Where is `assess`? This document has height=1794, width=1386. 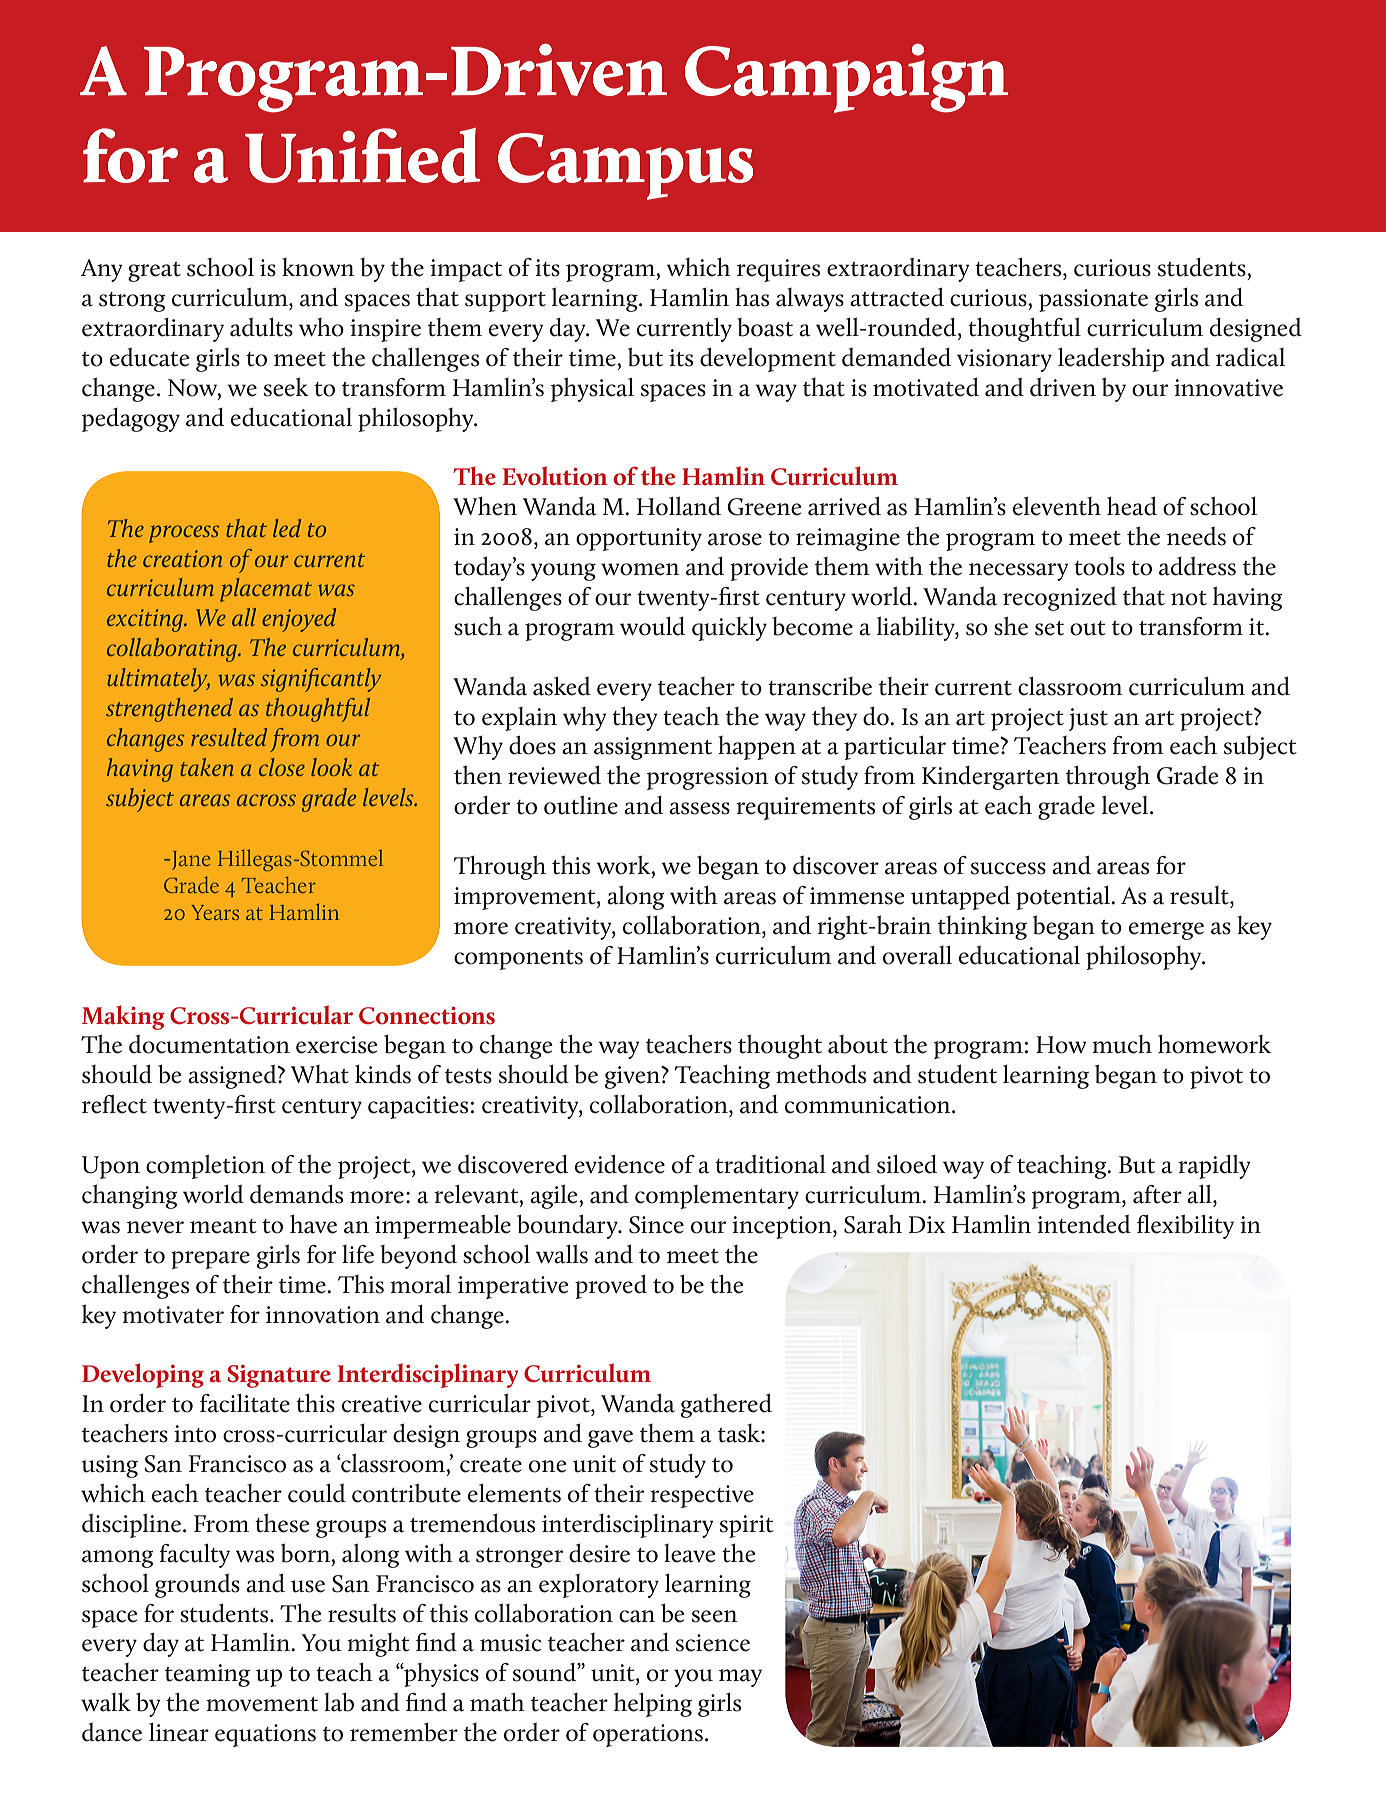 assess is located at coordinates (699, 808).
